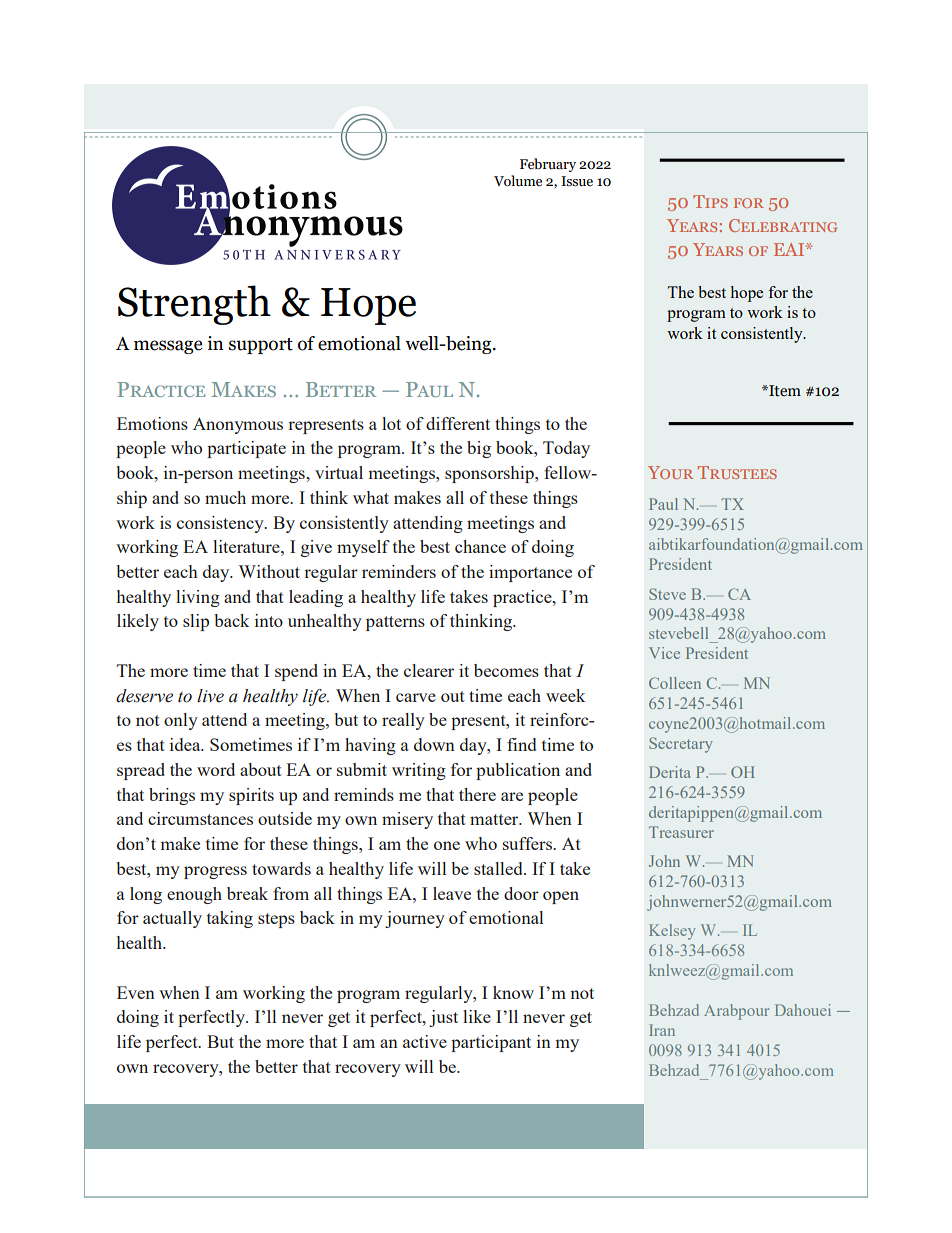  Describe the element at coordinates (136, 992) in the screenshot. I see `Even` at that location.
